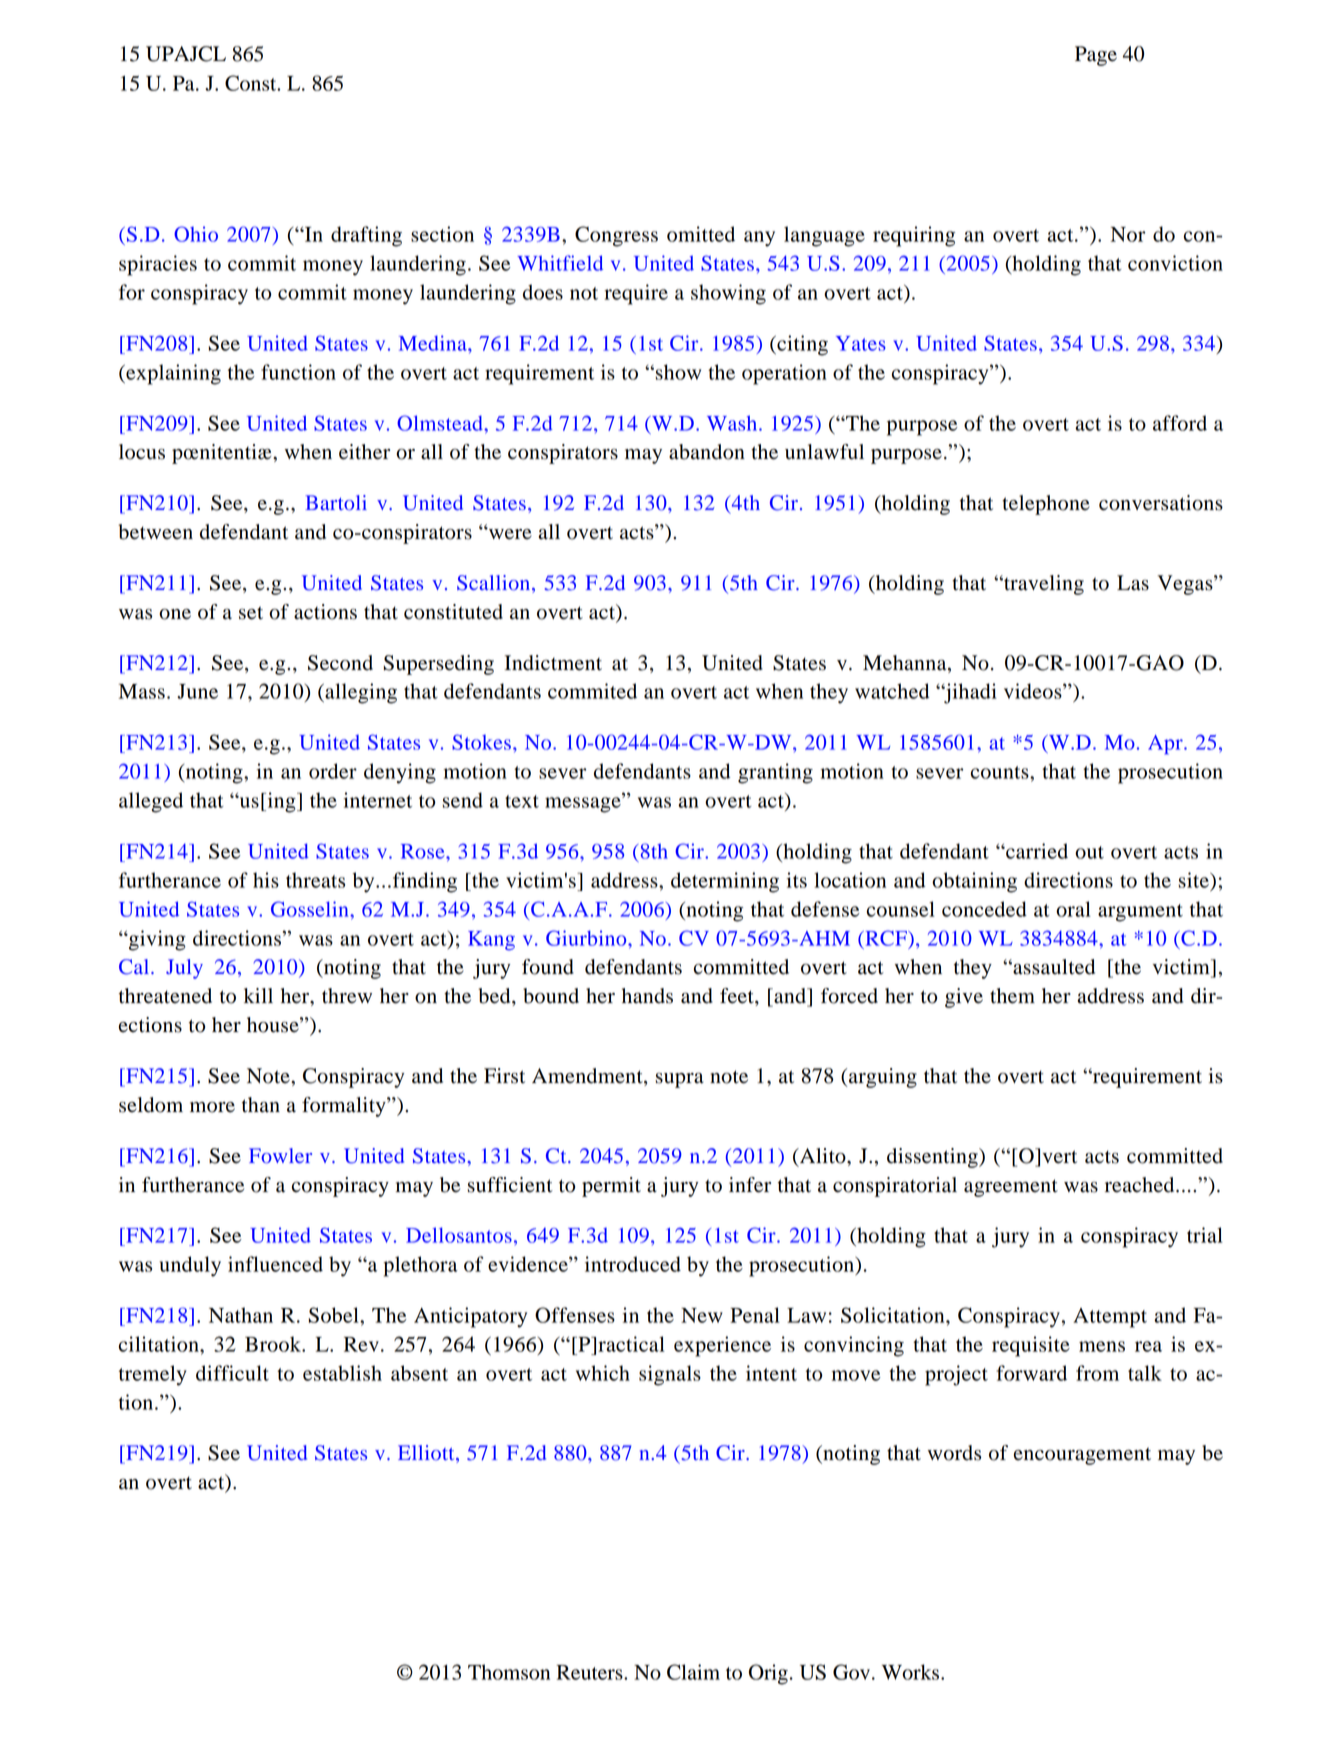 Image resolution: width=1342 pixels, height=1737 pixels. Describe the element at coordinates (1110, 1318) in the screenshot. I see `Attempt` at that location.
